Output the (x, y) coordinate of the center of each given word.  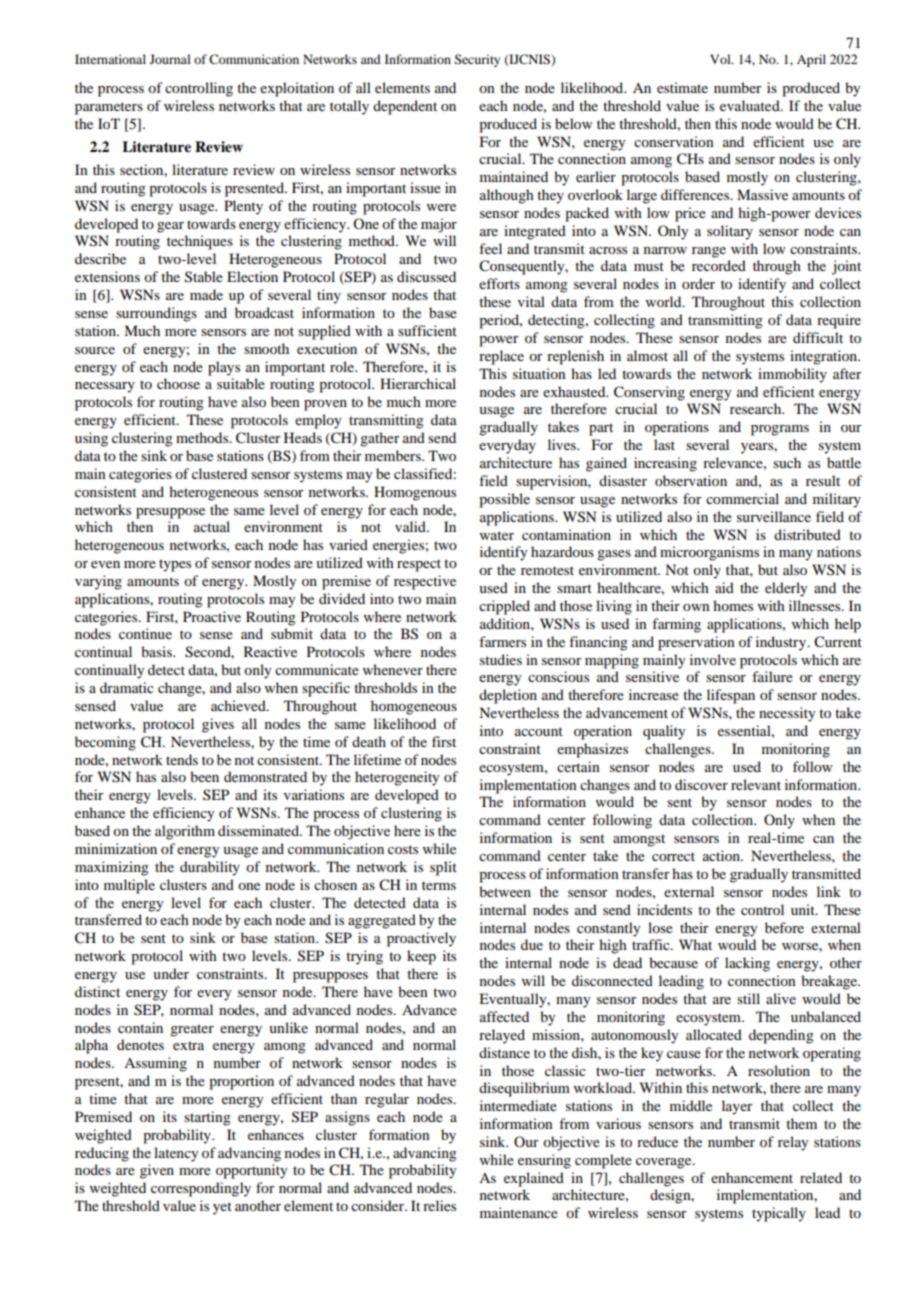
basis (157, 651)
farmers (502, 641)
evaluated (751, 105)
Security (477, 60)
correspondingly (201, 1189)
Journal (170, 59)
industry (782, 643)
